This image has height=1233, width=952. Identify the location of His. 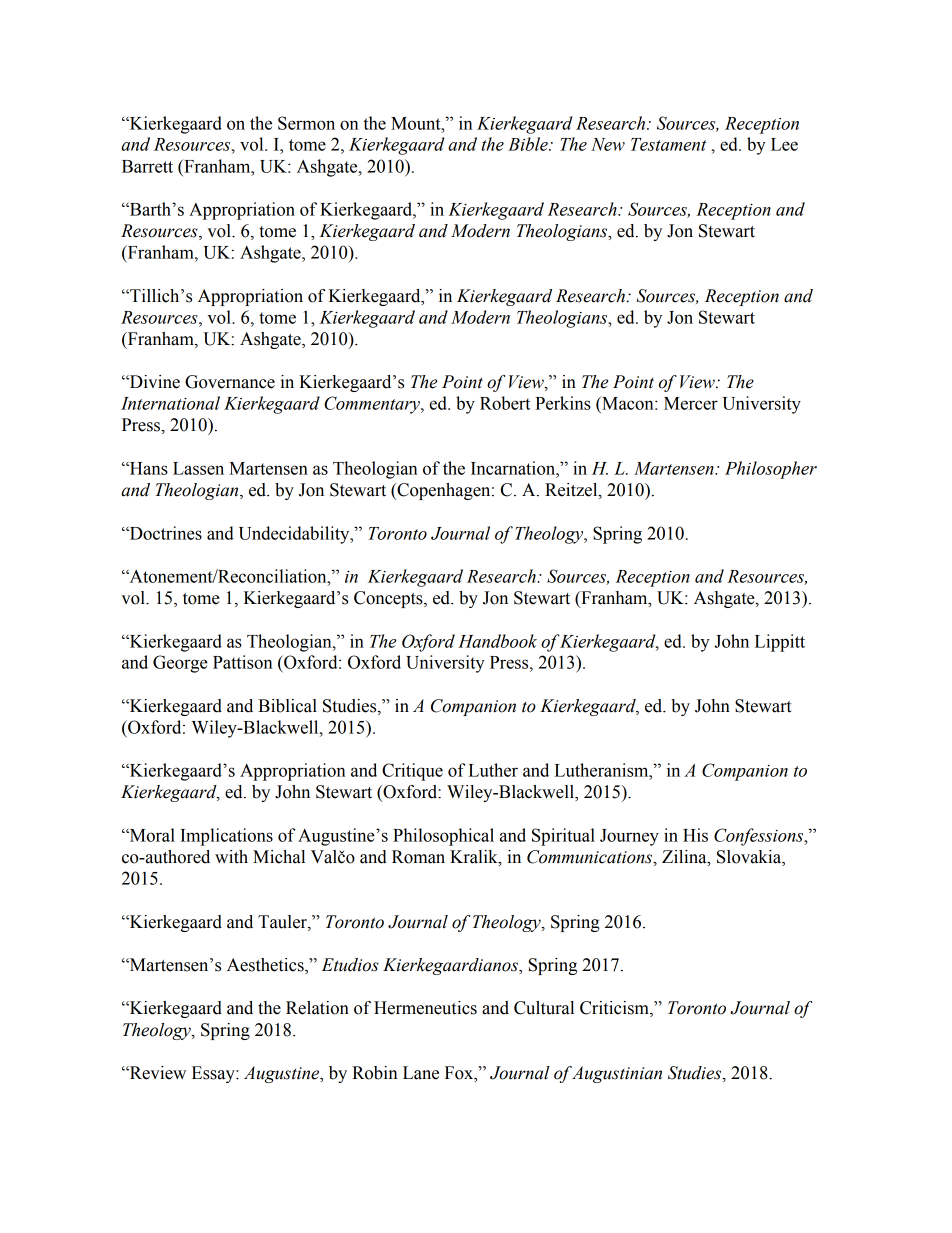
(695, 835).
